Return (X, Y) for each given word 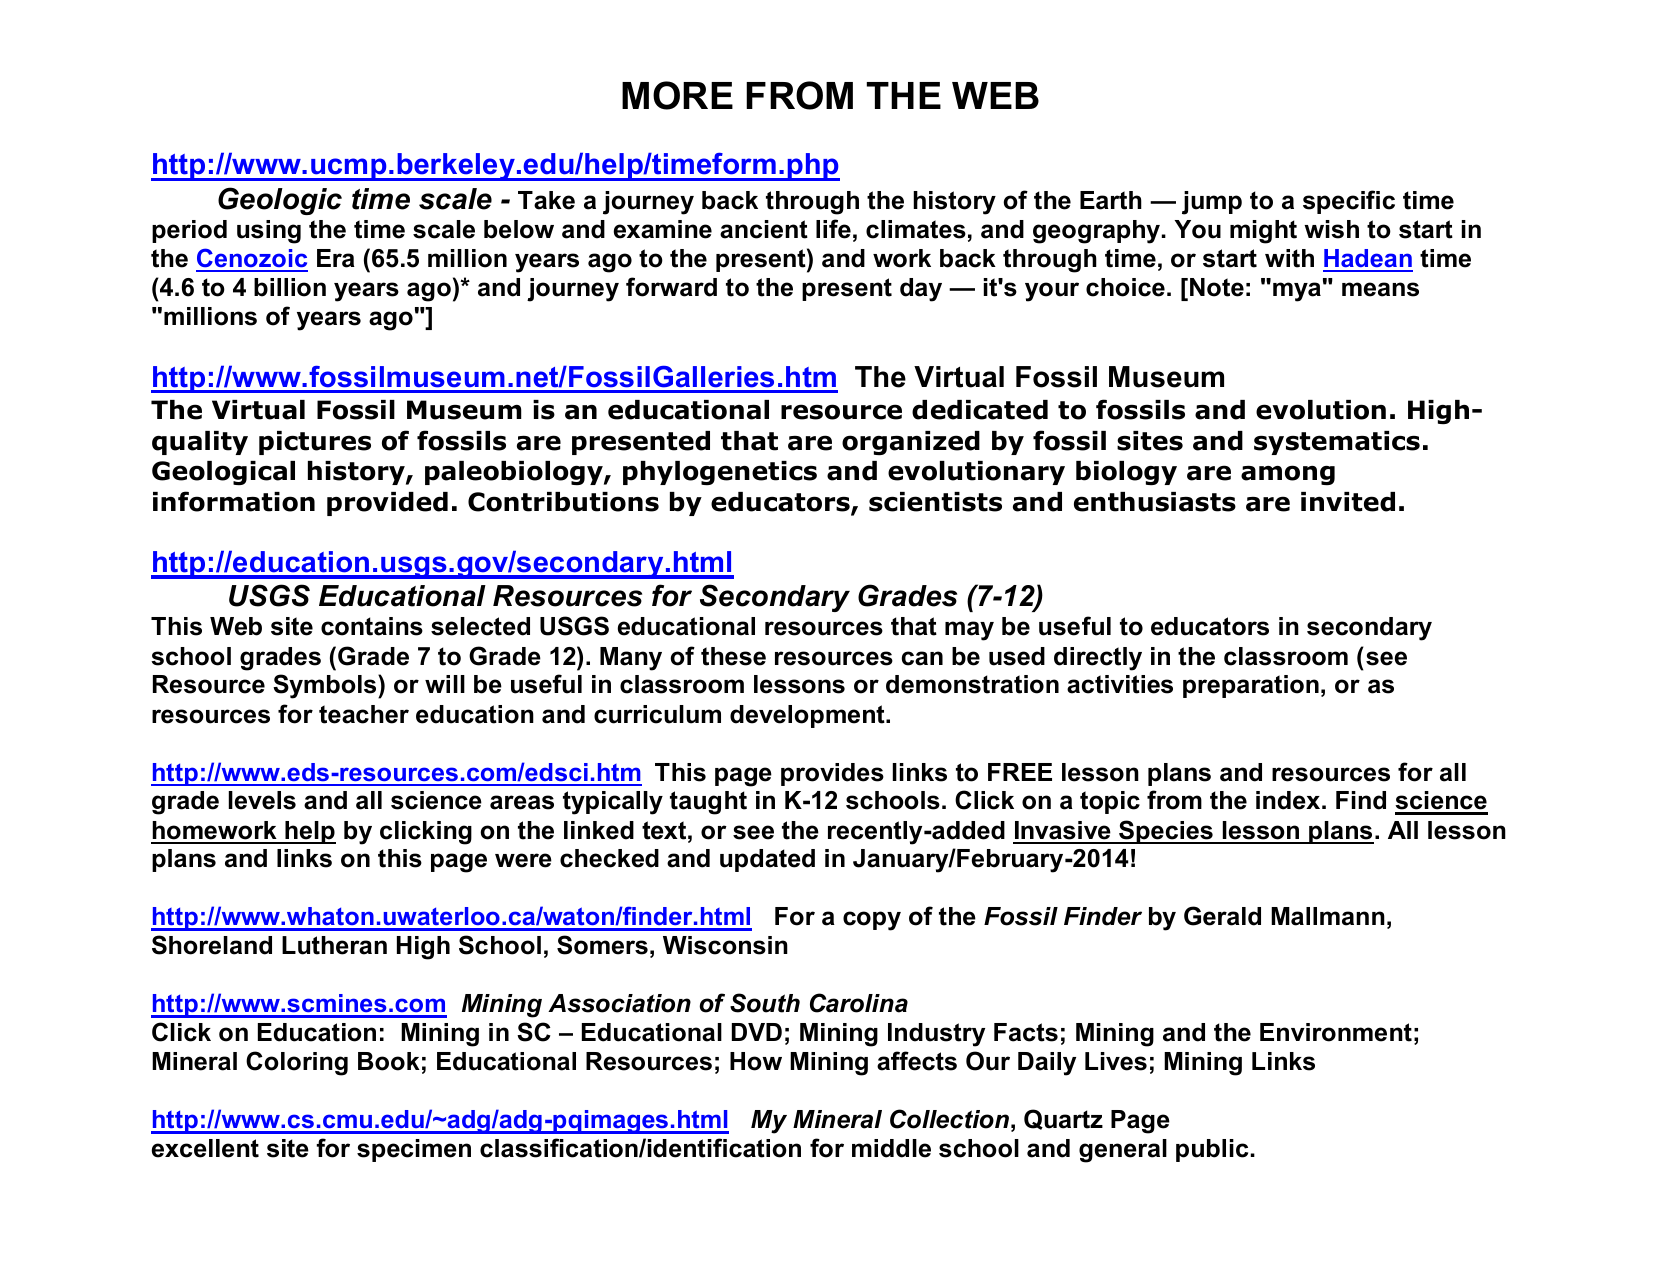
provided (387, 504)
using (269, 232)
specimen (414, 1150)
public (1212, 1150)
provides (832, 774)
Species (1166, 832)
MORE (677, 95)
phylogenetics (720, 473)
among (1288, 475)
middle (891, 1148)
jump (1212, 203)
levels (262, 800)
